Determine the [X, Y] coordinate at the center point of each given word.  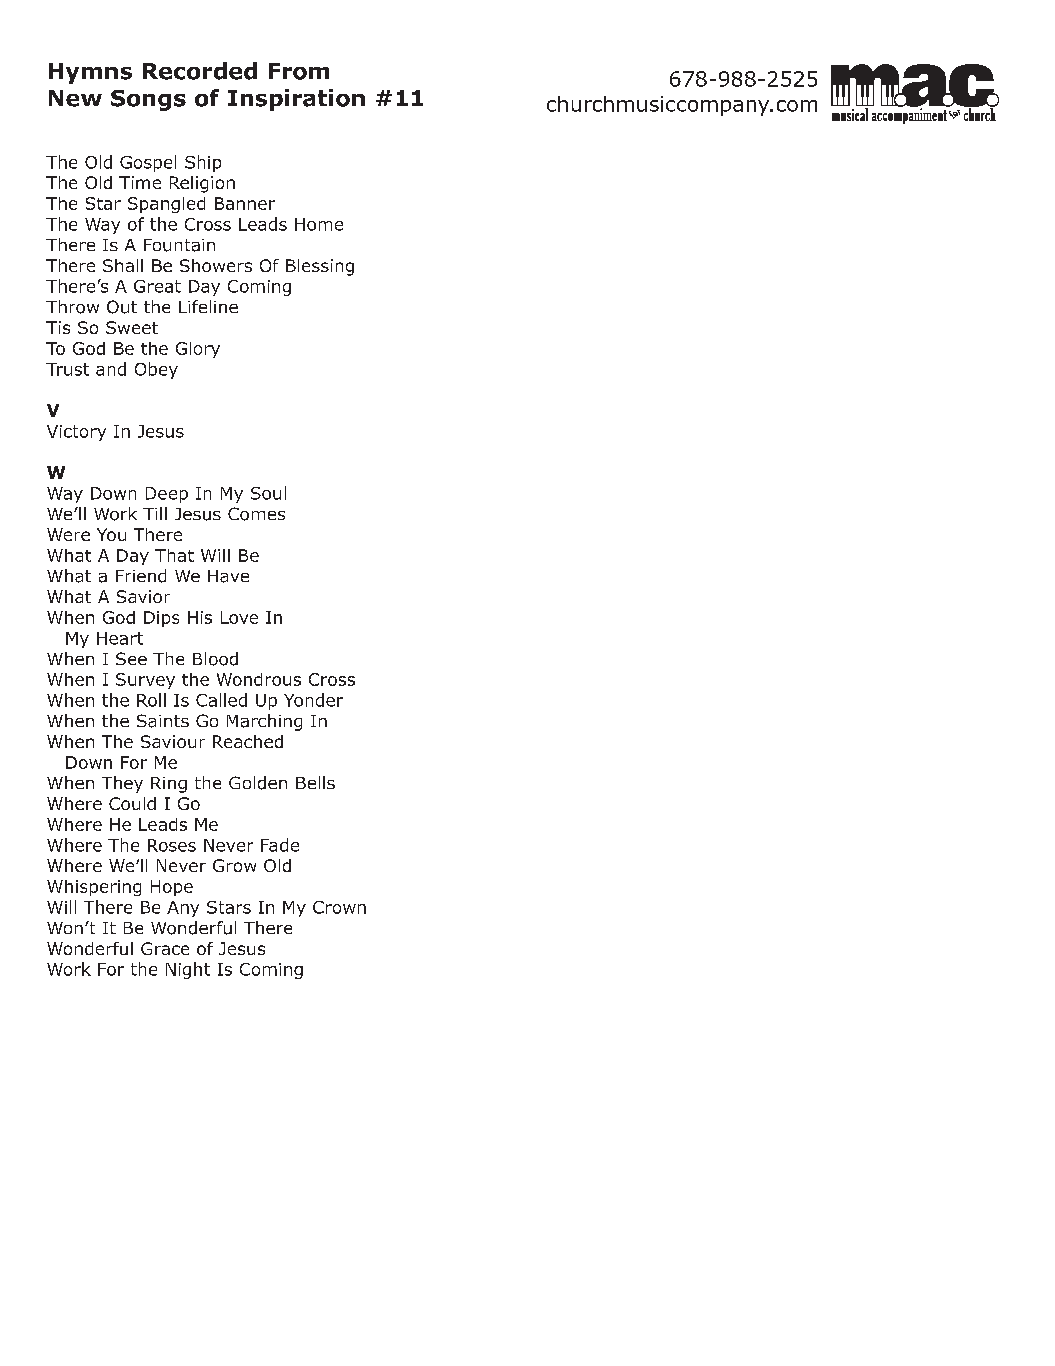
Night [188, 970]
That [174, 555]
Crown [339, 907]
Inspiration [296, 100]
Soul [268, 493]
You [111, 534]
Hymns [90, 73]
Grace [165, 948]
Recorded [200, 71]
